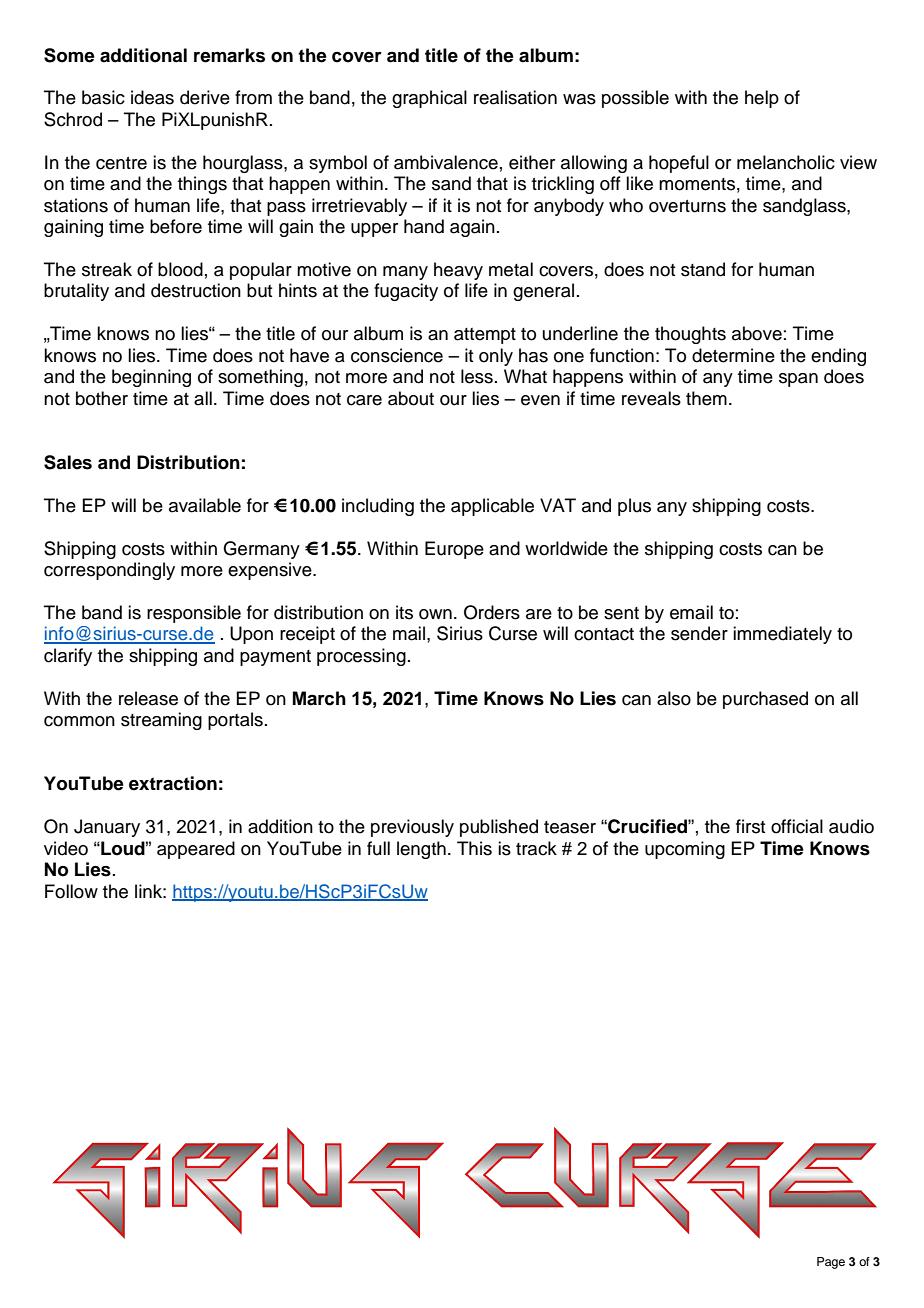  Describe the element at coordinates (196, 850) in the page. I see `appeared` at that location.
